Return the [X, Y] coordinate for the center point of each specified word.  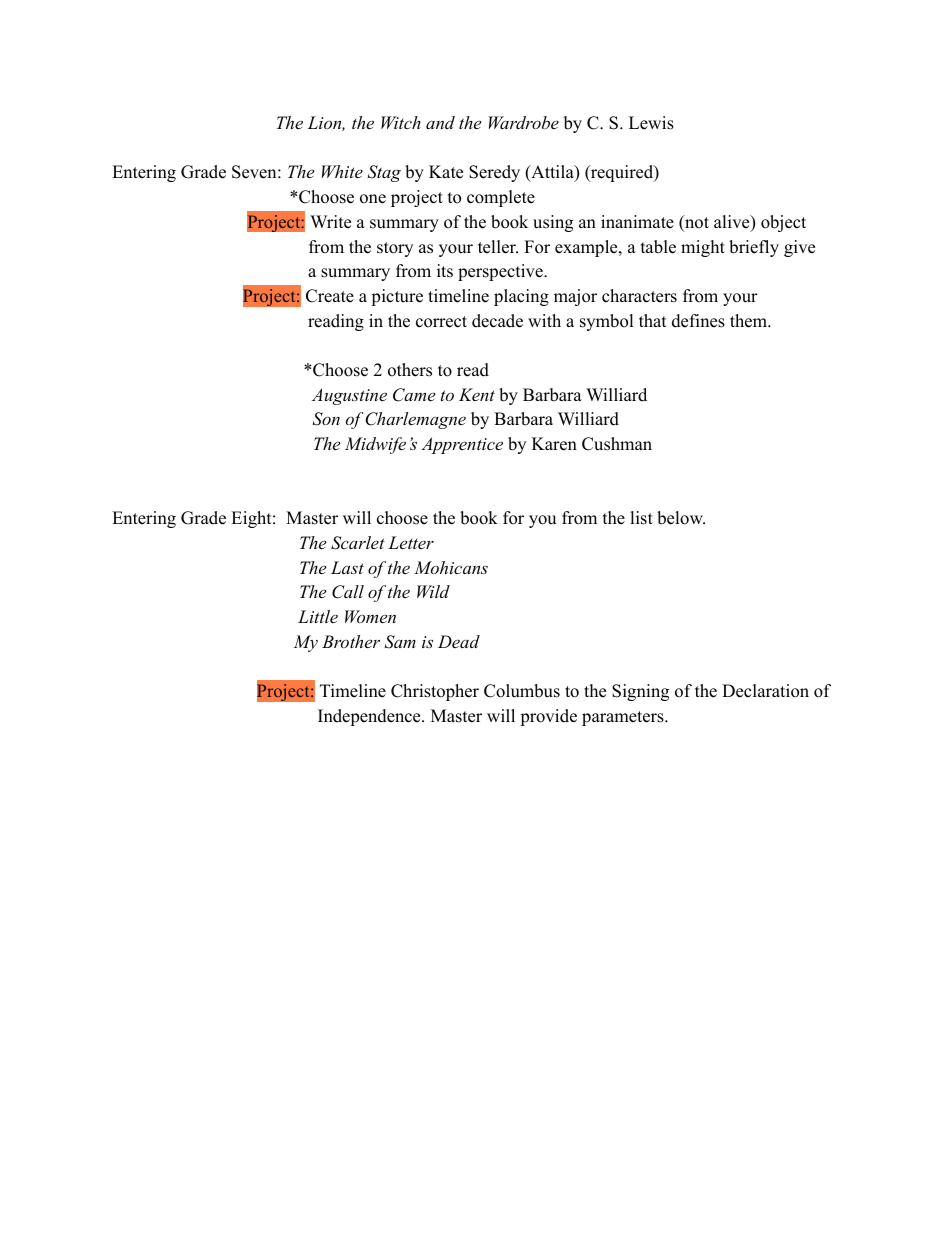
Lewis [651, 123]
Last [347, 567]
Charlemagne [415, 420]
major [575, 297]
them [749, 321]
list [641, 518]
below [681, 518]
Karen [554, 444]
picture [397, 297]
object [783, 223]
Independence [370, 717]
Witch [401, 122]
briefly [754, 248]
